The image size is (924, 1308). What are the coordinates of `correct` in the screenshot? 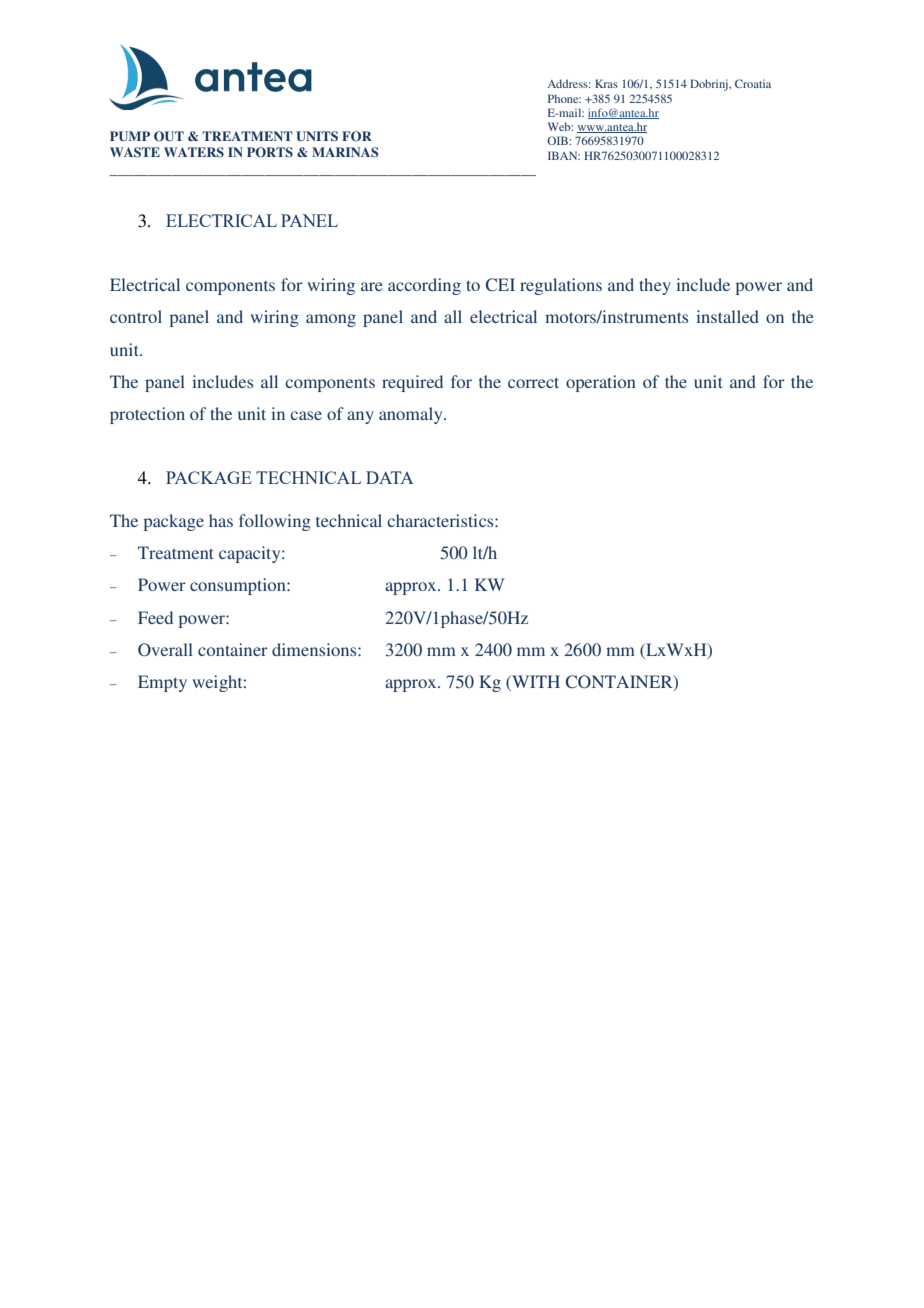 It's located at (533, 382).
